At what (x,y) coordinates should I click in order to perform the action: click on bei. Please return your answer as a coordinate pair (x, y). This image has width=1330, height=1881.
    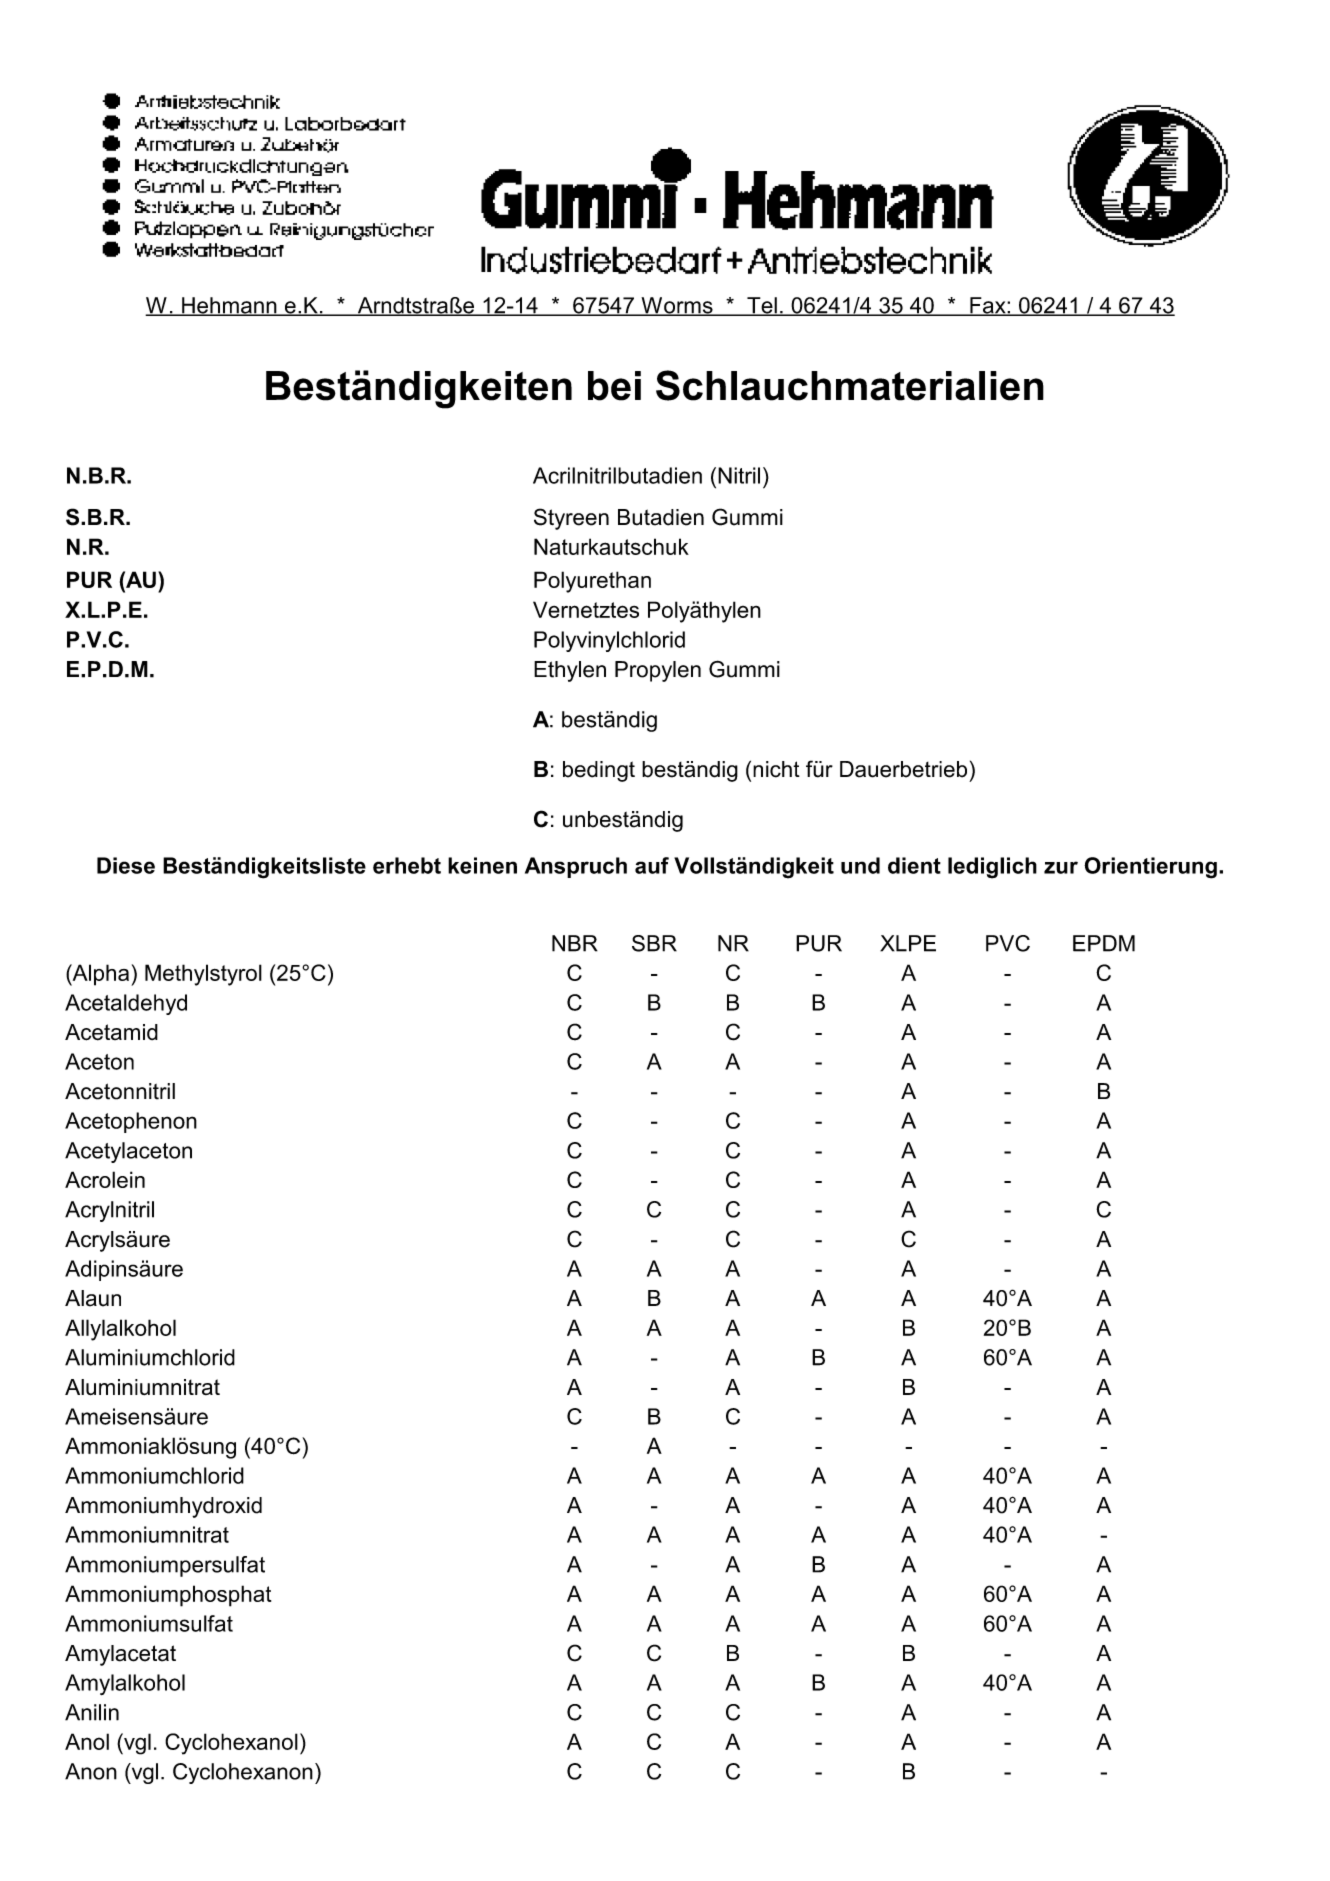
    Looking at the image, I should click on (614, 386).
